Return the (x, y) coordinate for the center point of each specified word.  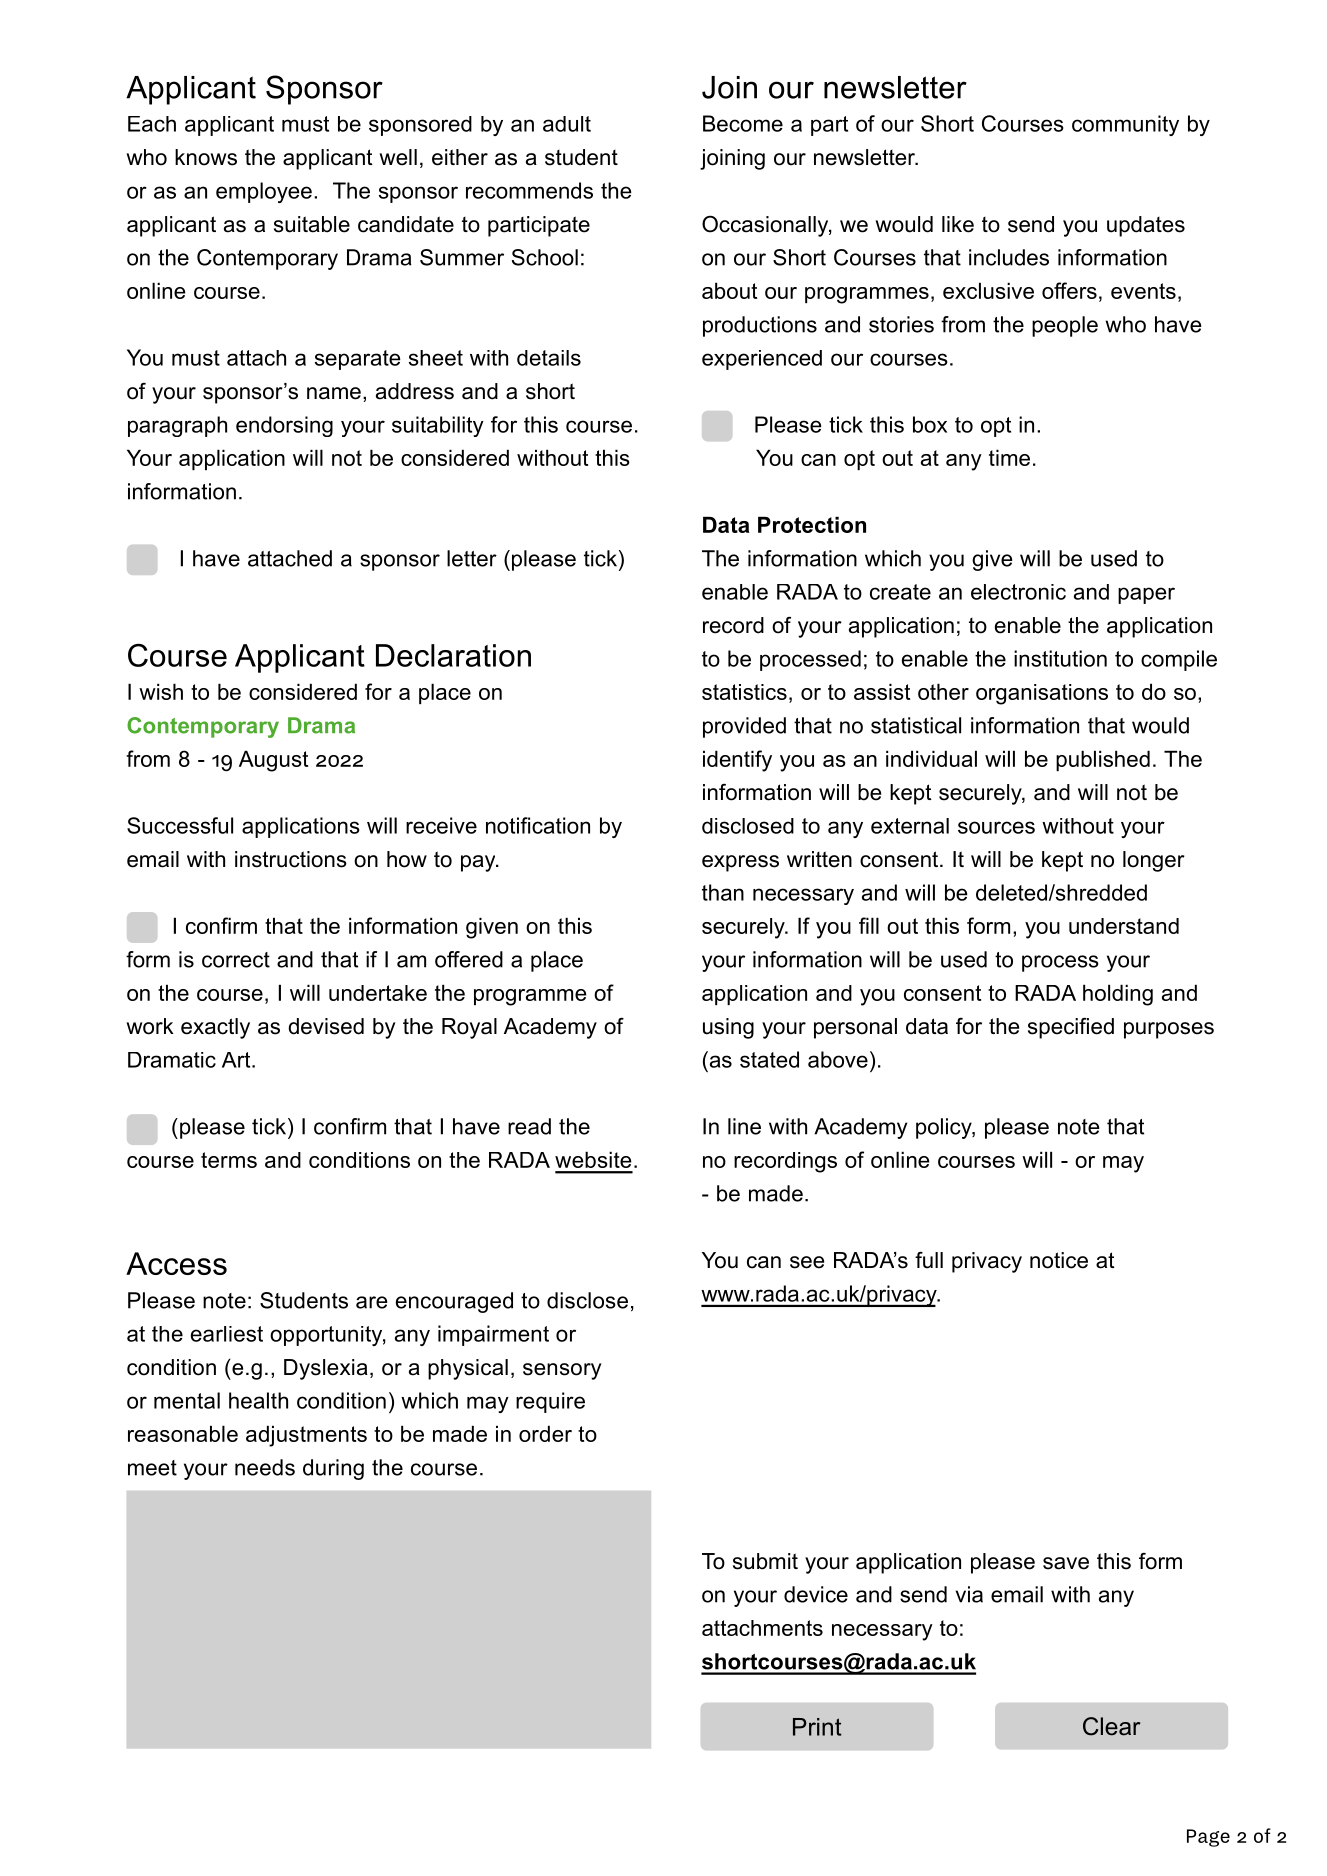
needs (265, 1467)
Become (743, 123)
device (816, 1594)
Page (1208, 1838)
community (1125, 125)
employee (264, 192)
